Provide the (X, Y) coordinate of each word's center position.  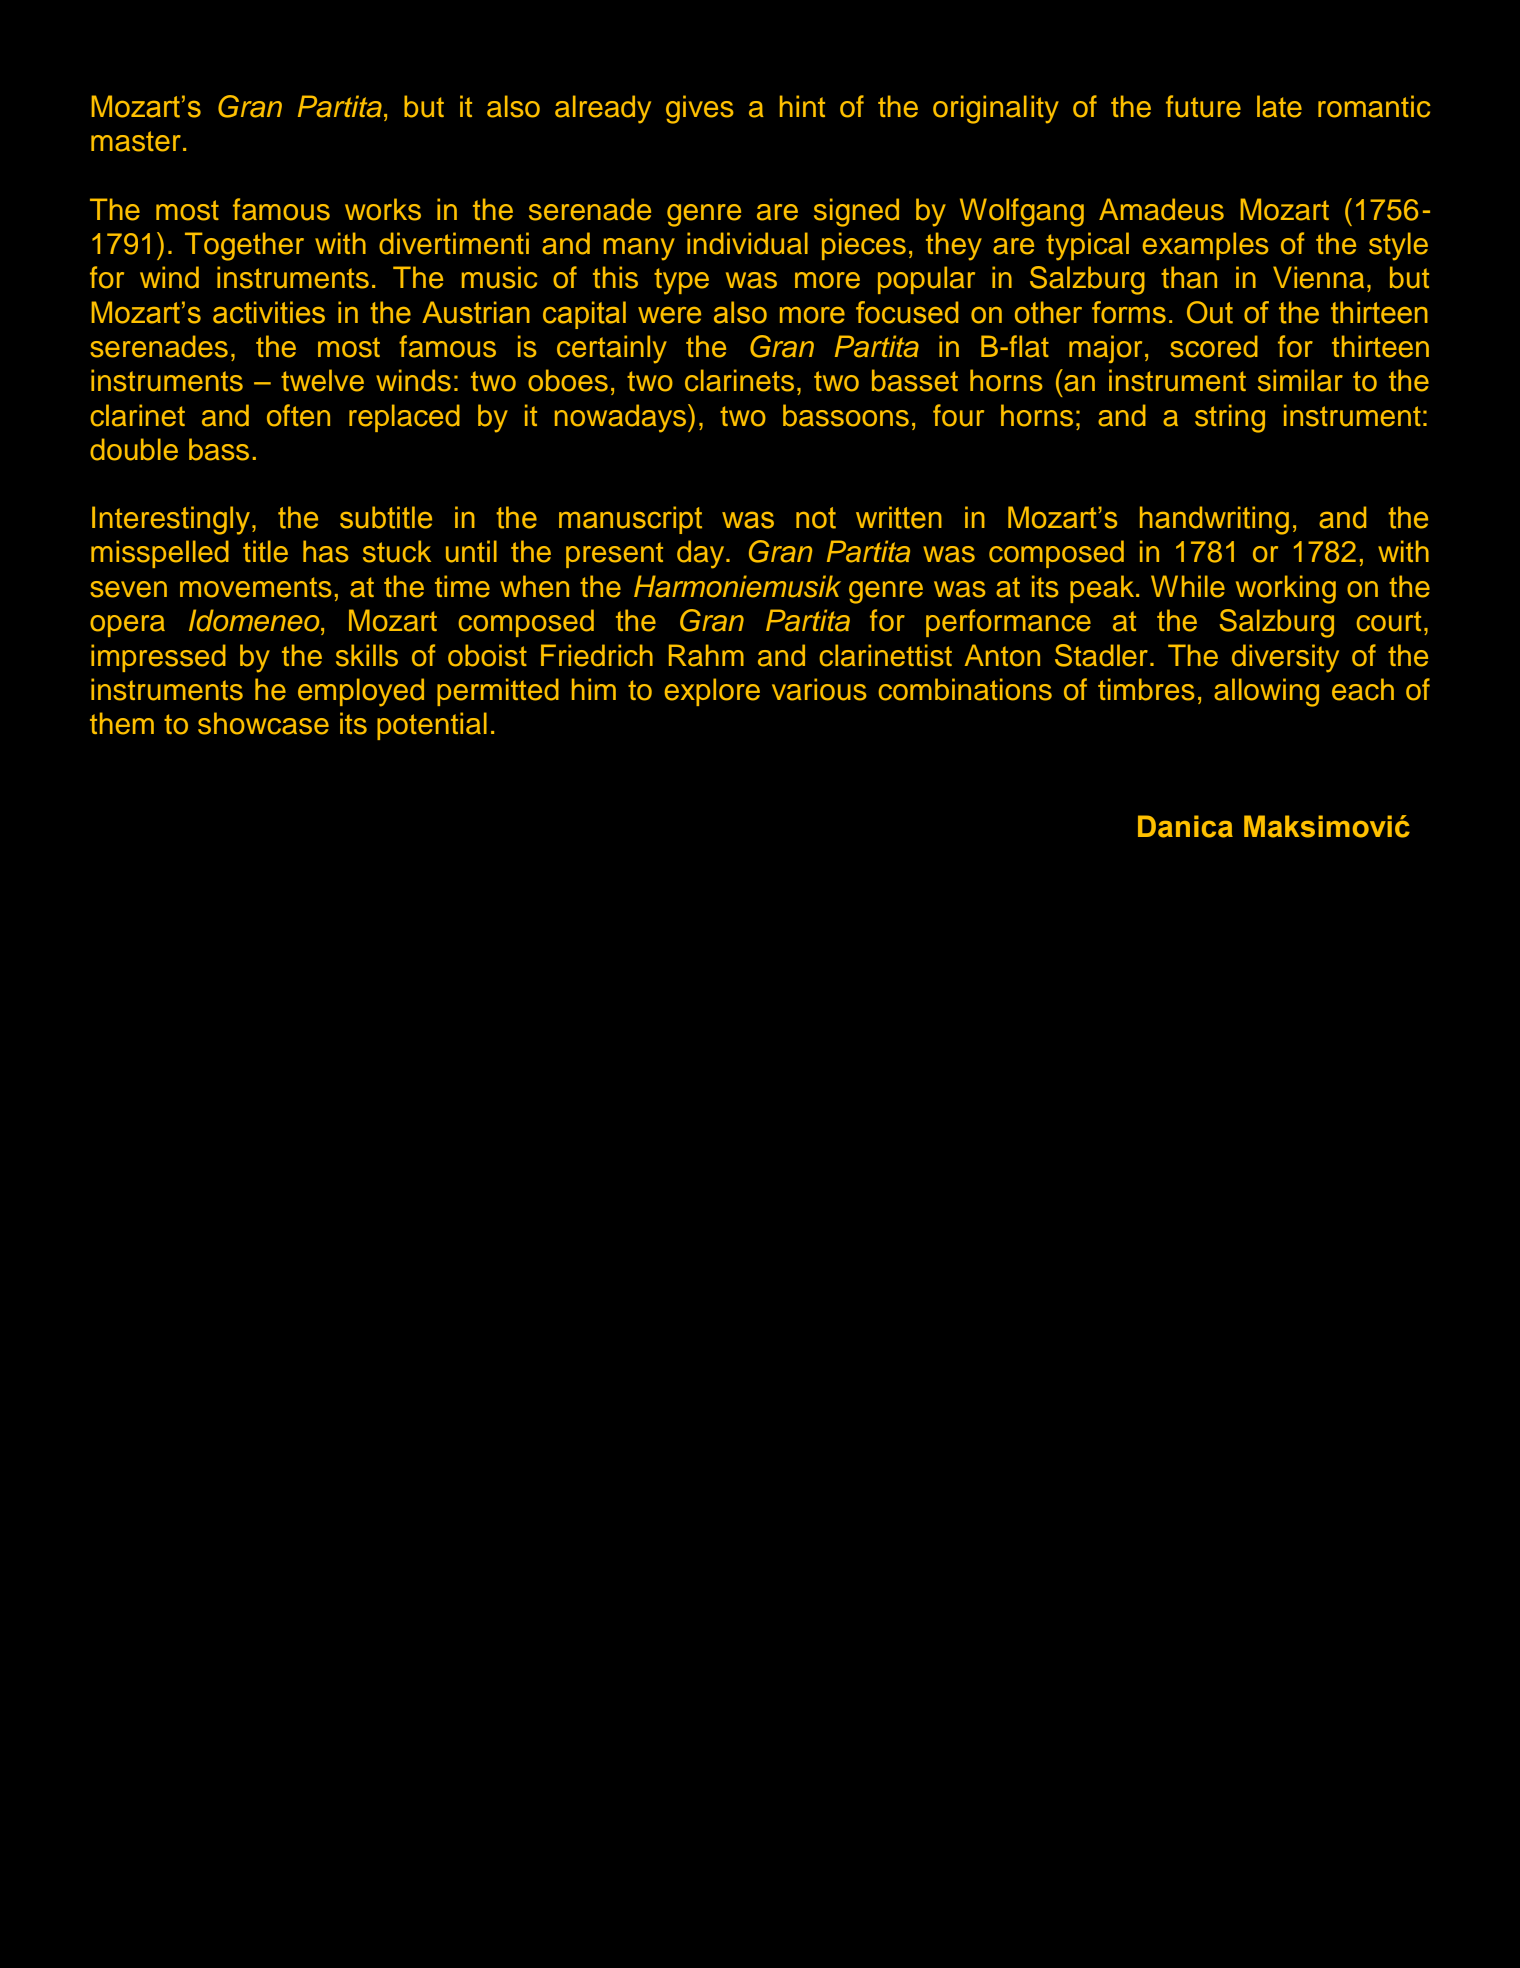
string (1230, 418)
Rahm (706, 655)
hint (802, 106)
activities (269, 312)
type (681, 281)
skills (367, 655)
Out (1210, 312)
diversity (1285, 658)
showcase (263, 723)
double (134, 449)
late (1279, 106)
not (816, 518)
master (136, 141)
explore (712, 692)
